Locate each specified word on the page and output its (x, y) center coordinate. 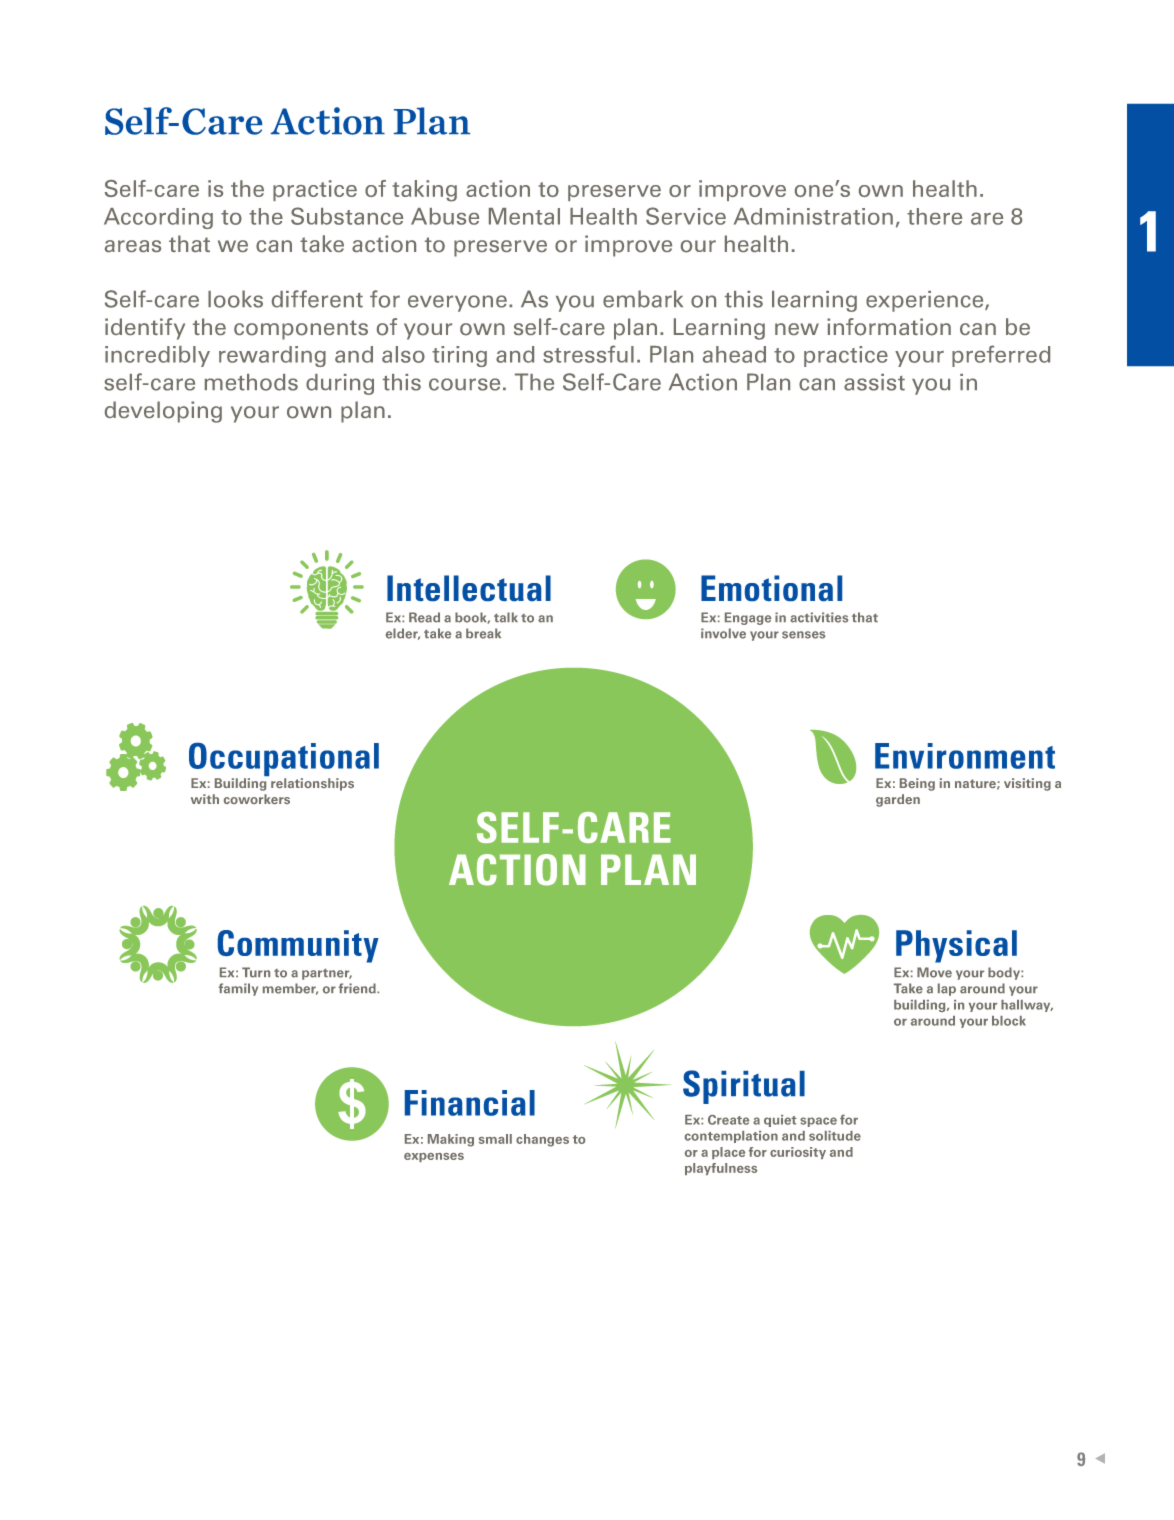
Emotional (771, 588)
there (934, 216)
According (158, 218)
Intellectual (469, 588)
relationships (312, 784)
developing (163, 412)
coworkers (257, 799)
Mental (524, 216)
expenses (434, 1157)
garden (898, 800)
